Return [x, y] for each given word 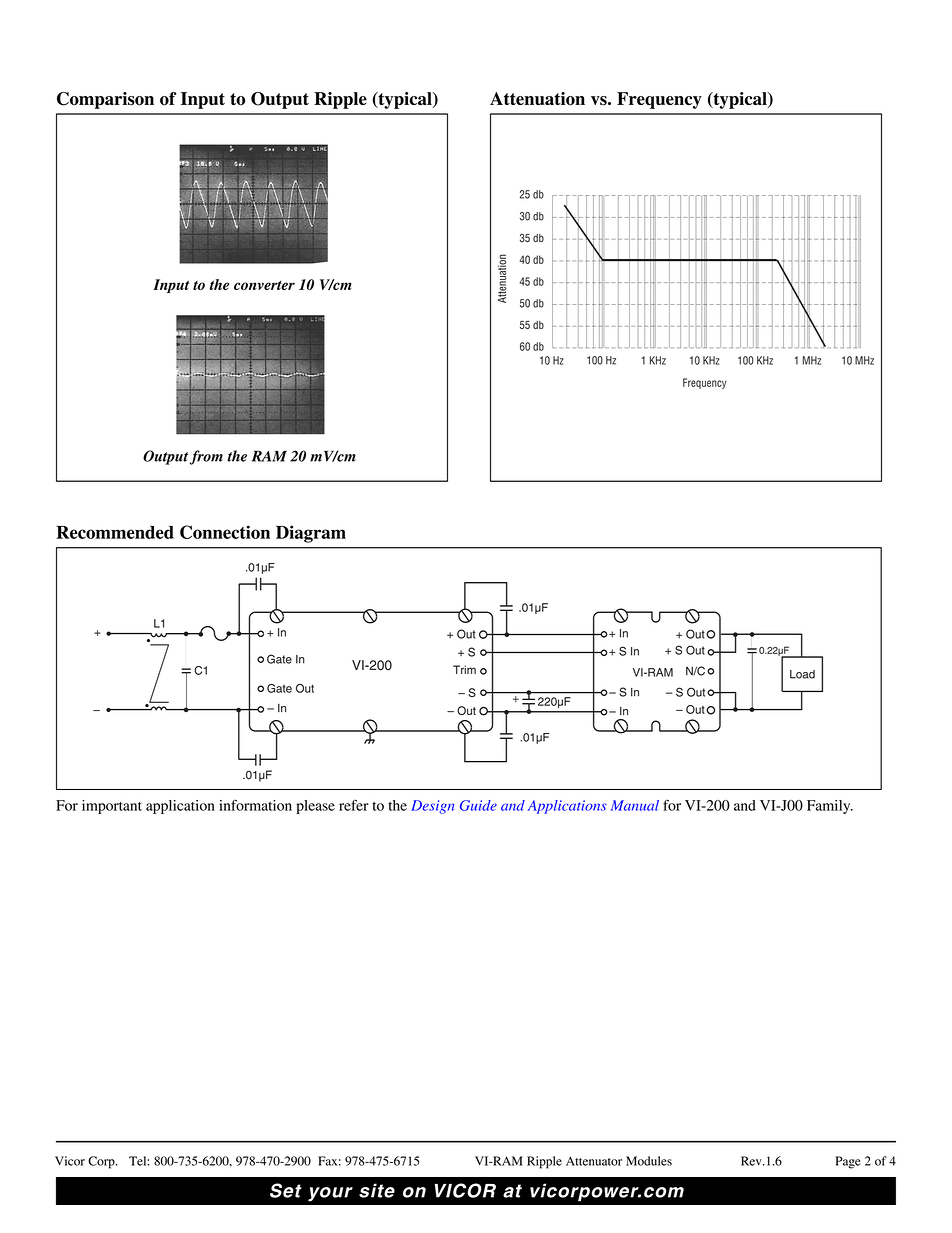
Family [830, 807]
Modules [649, 1161]
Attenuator [594, 1161]
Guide [478, 805]
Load [802, 674]
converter [264, 285]
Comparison [105, 100]
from [206, 457]
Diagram [311, 534]
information [255, 805]
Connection [225, 532]
